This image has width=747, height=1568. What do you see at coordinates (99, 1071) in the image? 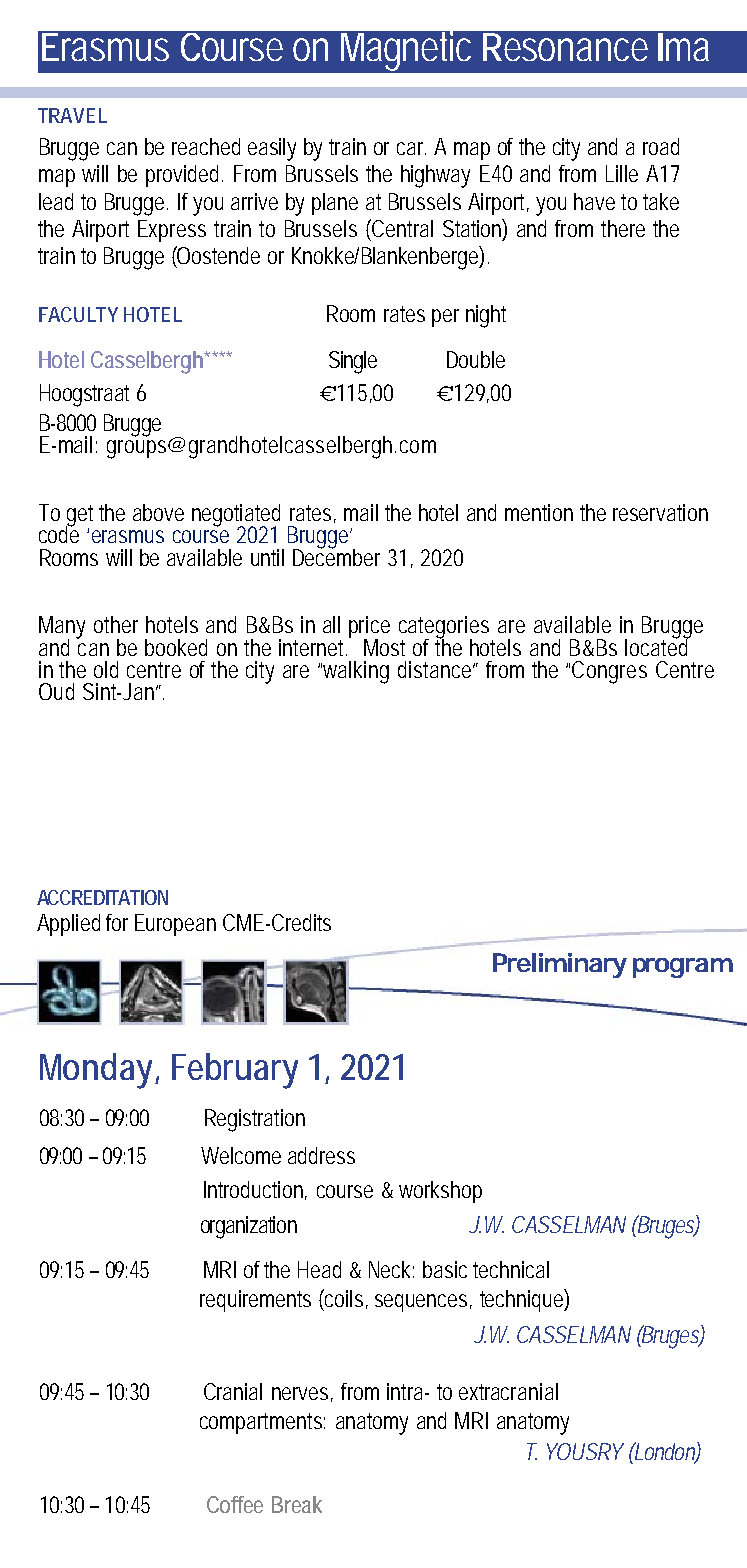
I see `Monday` at bounding box center [99, 1071].
